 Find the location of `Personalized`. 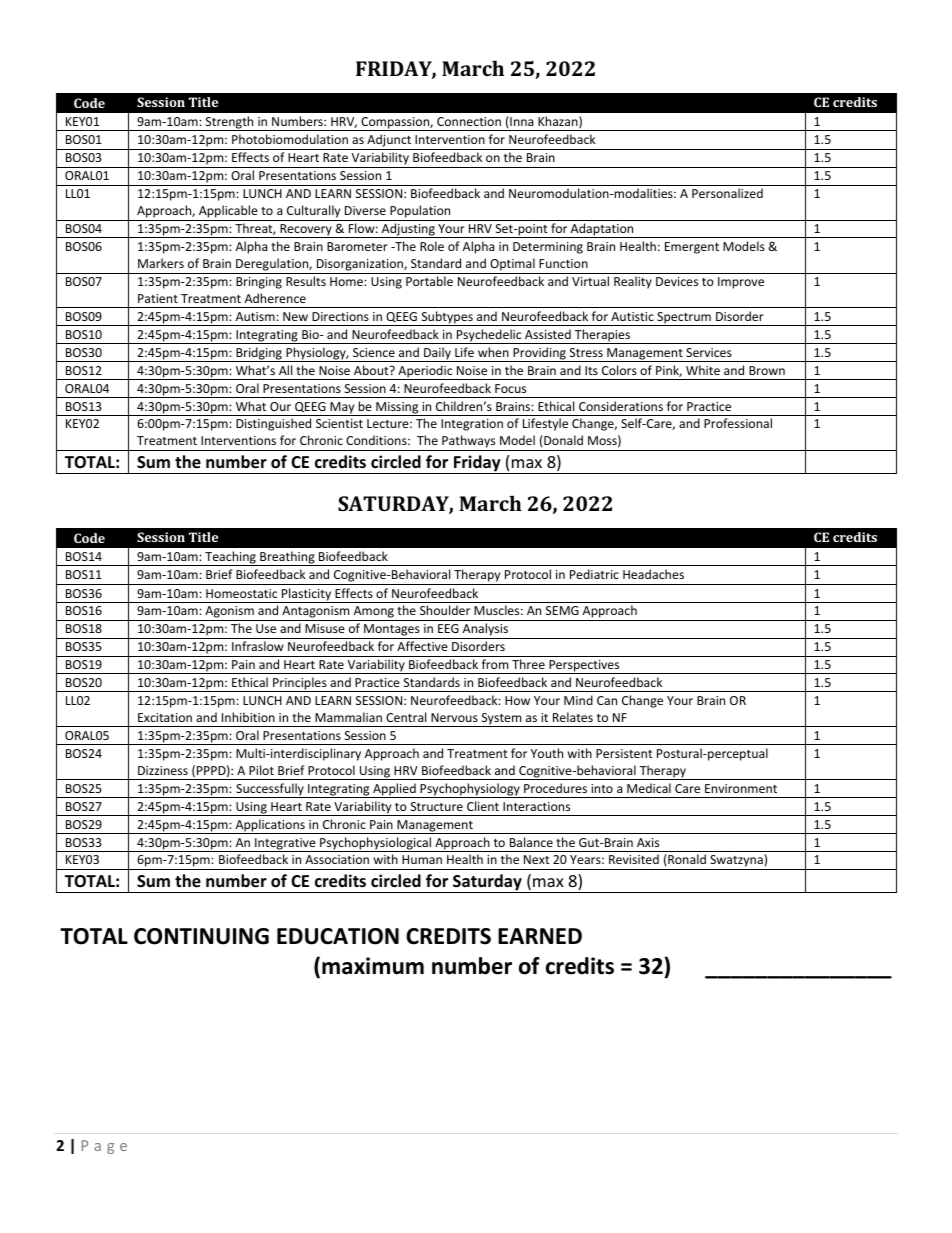

Personalized is located at coordinates (727, 193).
